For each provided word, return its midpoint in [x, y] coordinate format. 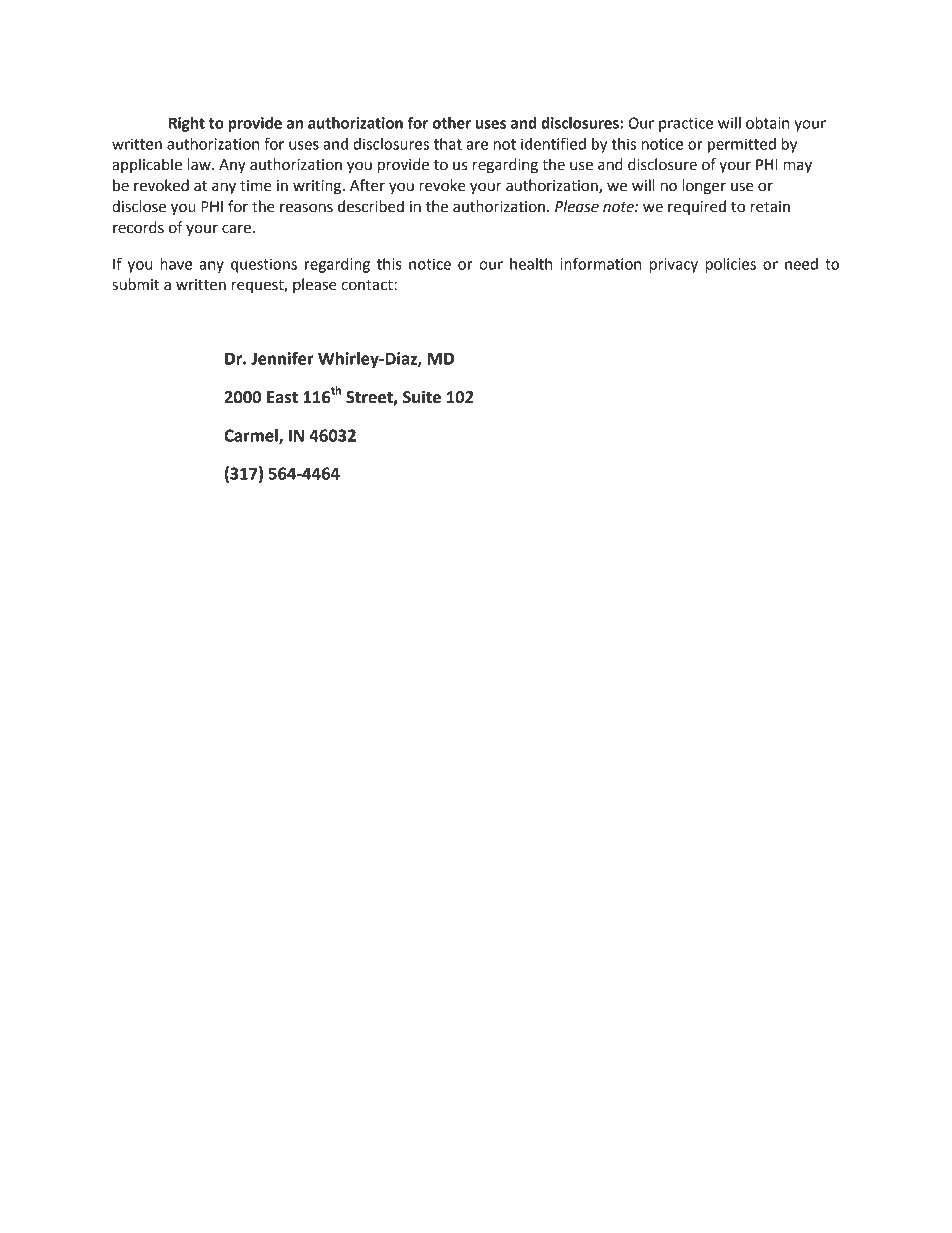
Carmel [252, 436]
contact [368, 285]
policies [730, 265]
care [236, 229]
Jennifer [282, 358]
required [697, 207]
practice [686, 124]
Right [187, 124]
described [371, 206]
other [451, 123]
